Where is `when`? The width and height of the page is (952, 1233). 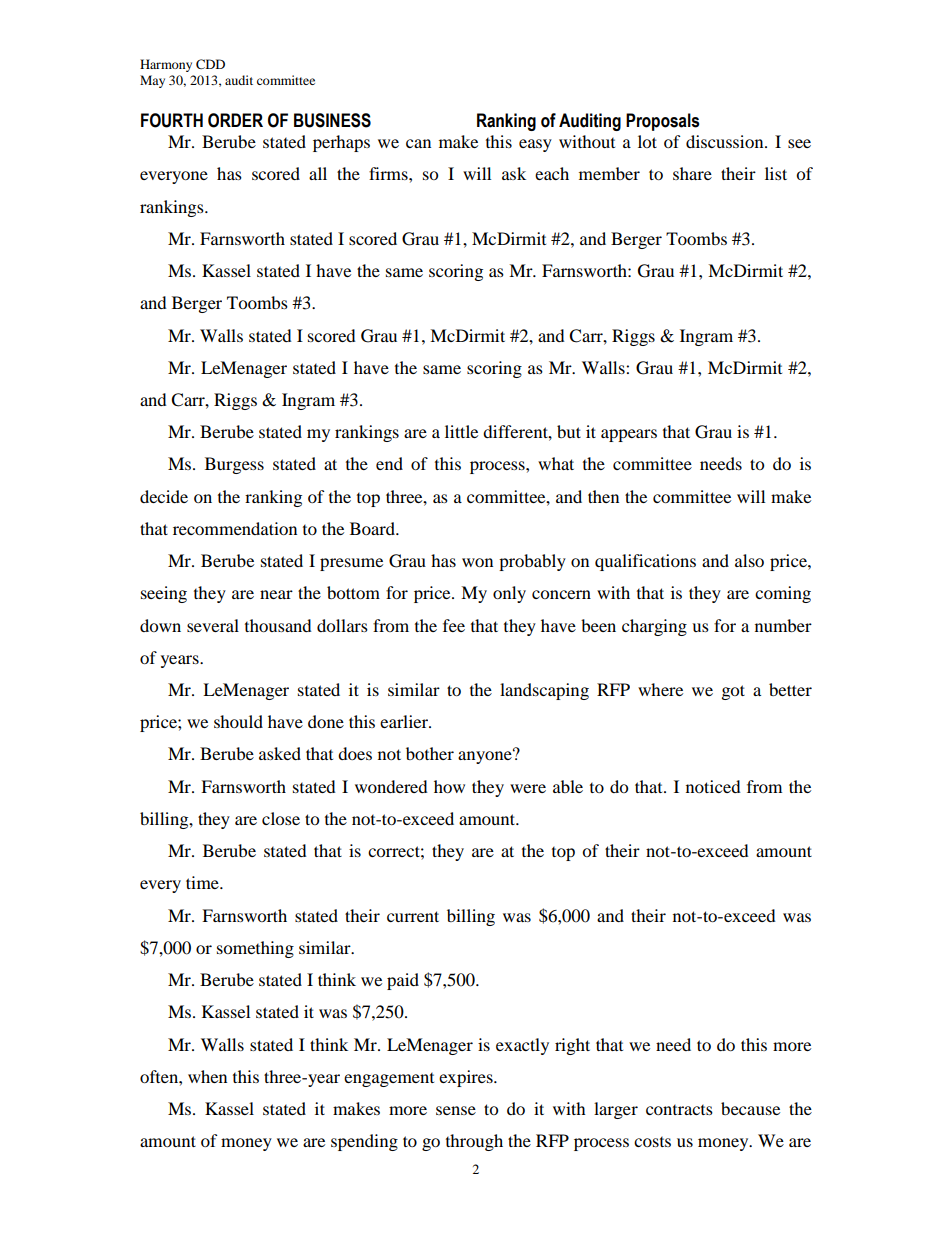
when is located at coordinates (207, 1076).
